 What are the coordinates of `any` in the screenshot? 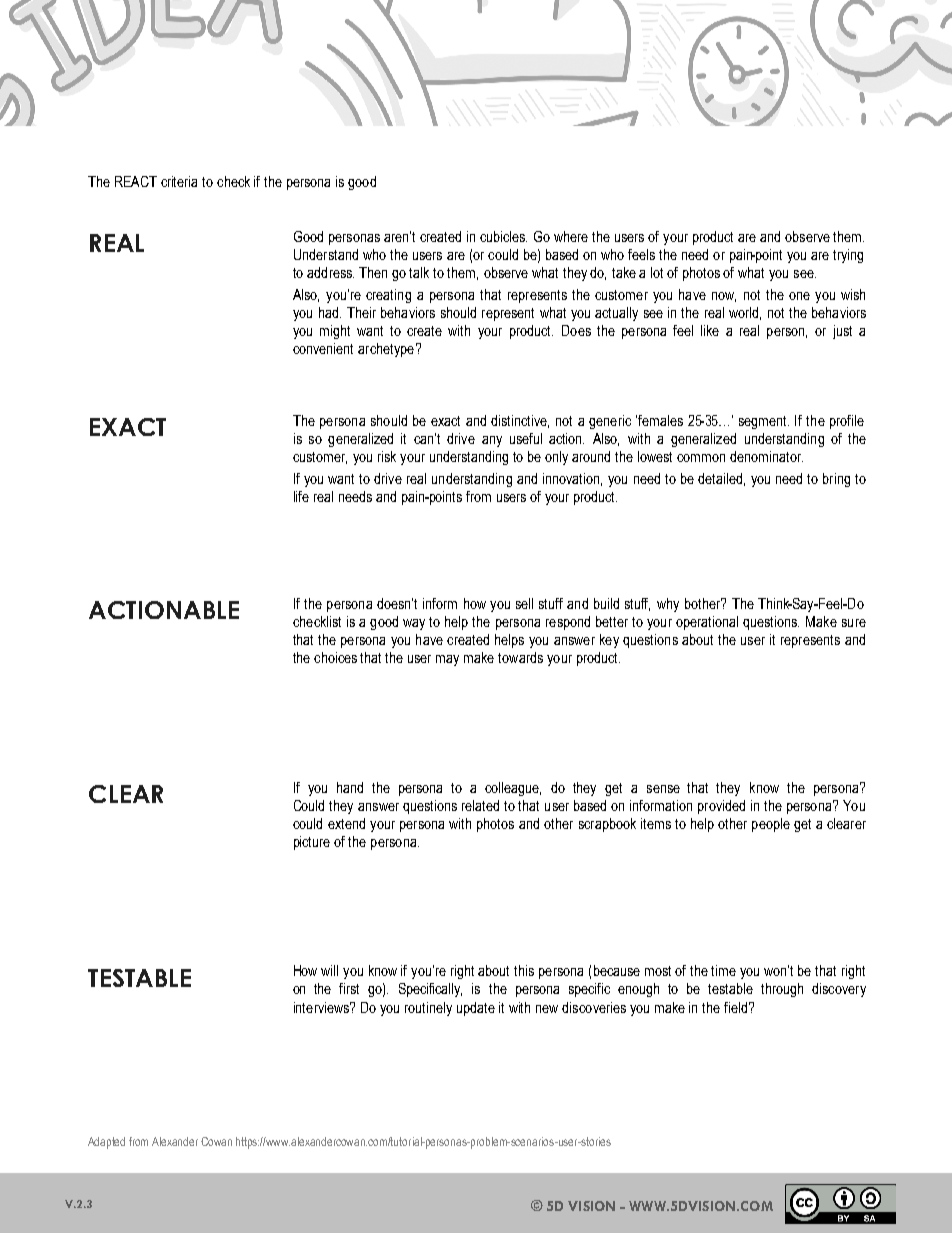 It's located at (492, 441).
